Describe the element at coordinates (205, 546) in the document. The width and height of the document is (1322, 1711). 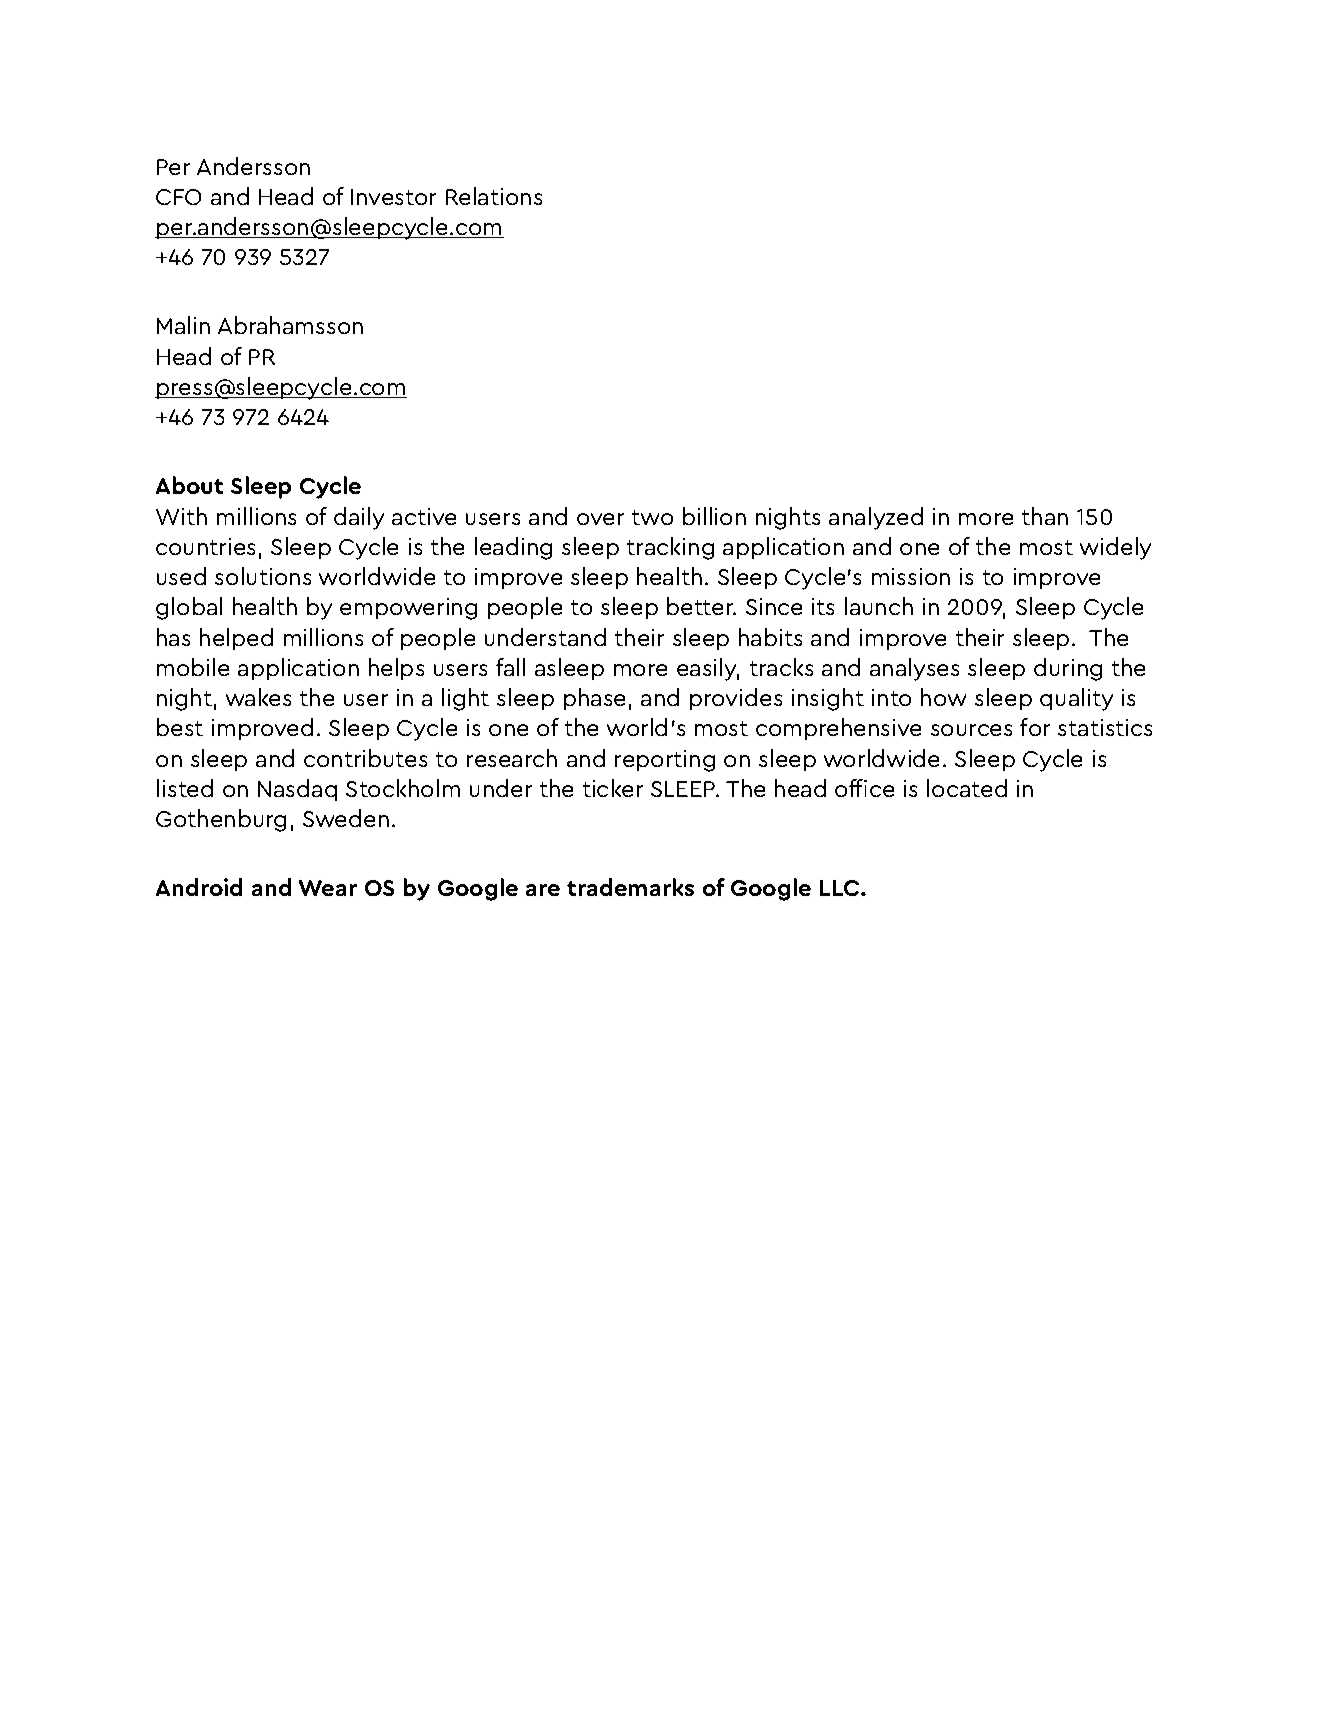
I see `countries` at that location.
